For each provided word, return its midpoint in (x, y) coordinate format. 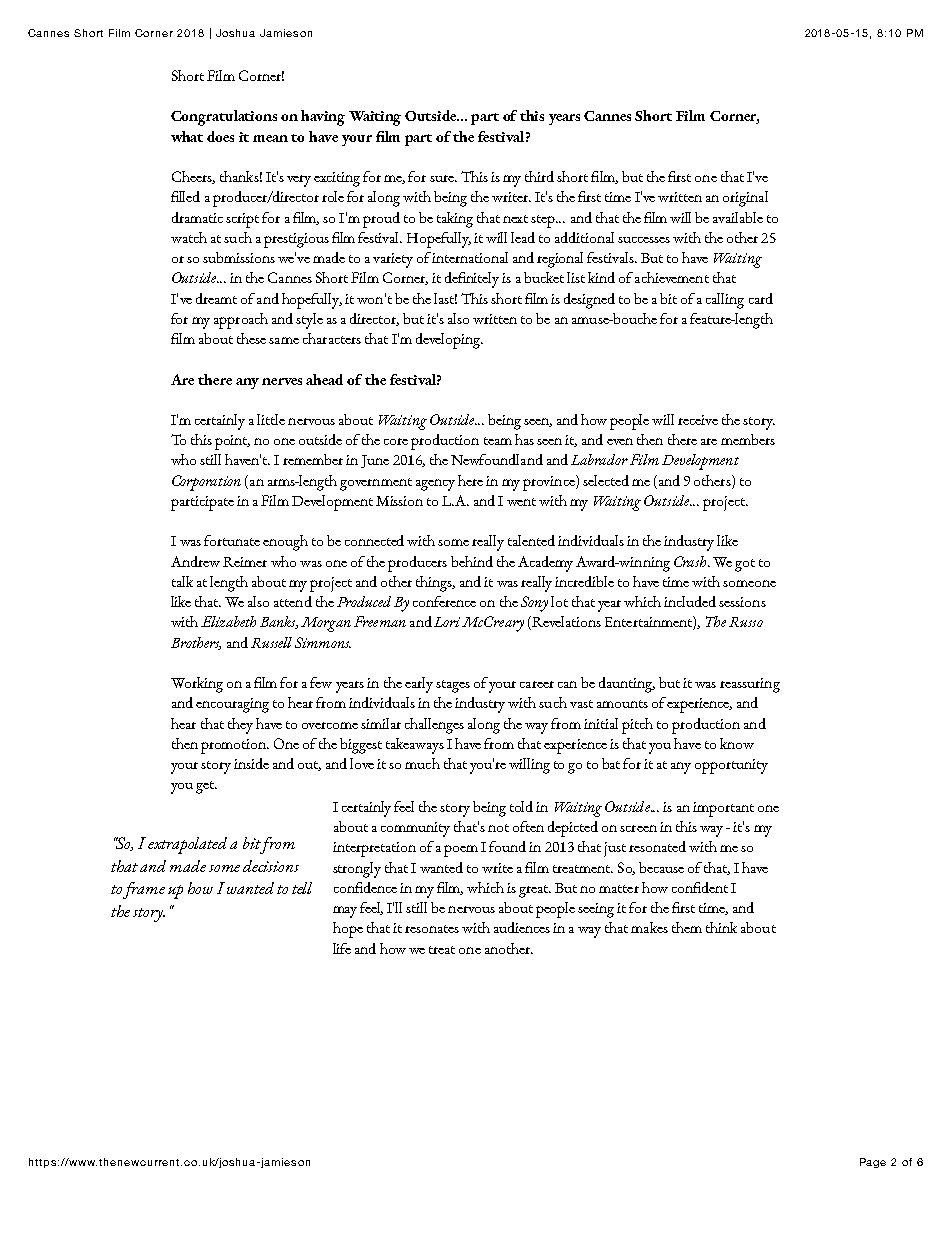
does (220, 136)
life (342, 948)
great (535, 891)
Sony (534, 604)
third (539, 176)
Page (873, 1163)
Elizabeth (228, 621)
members (748, 439)
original (745, 199)
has (524, 439)
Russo (746, 622)
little (271, 419)
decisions (271, 866)
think (721, 927)
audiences (522, 927)
